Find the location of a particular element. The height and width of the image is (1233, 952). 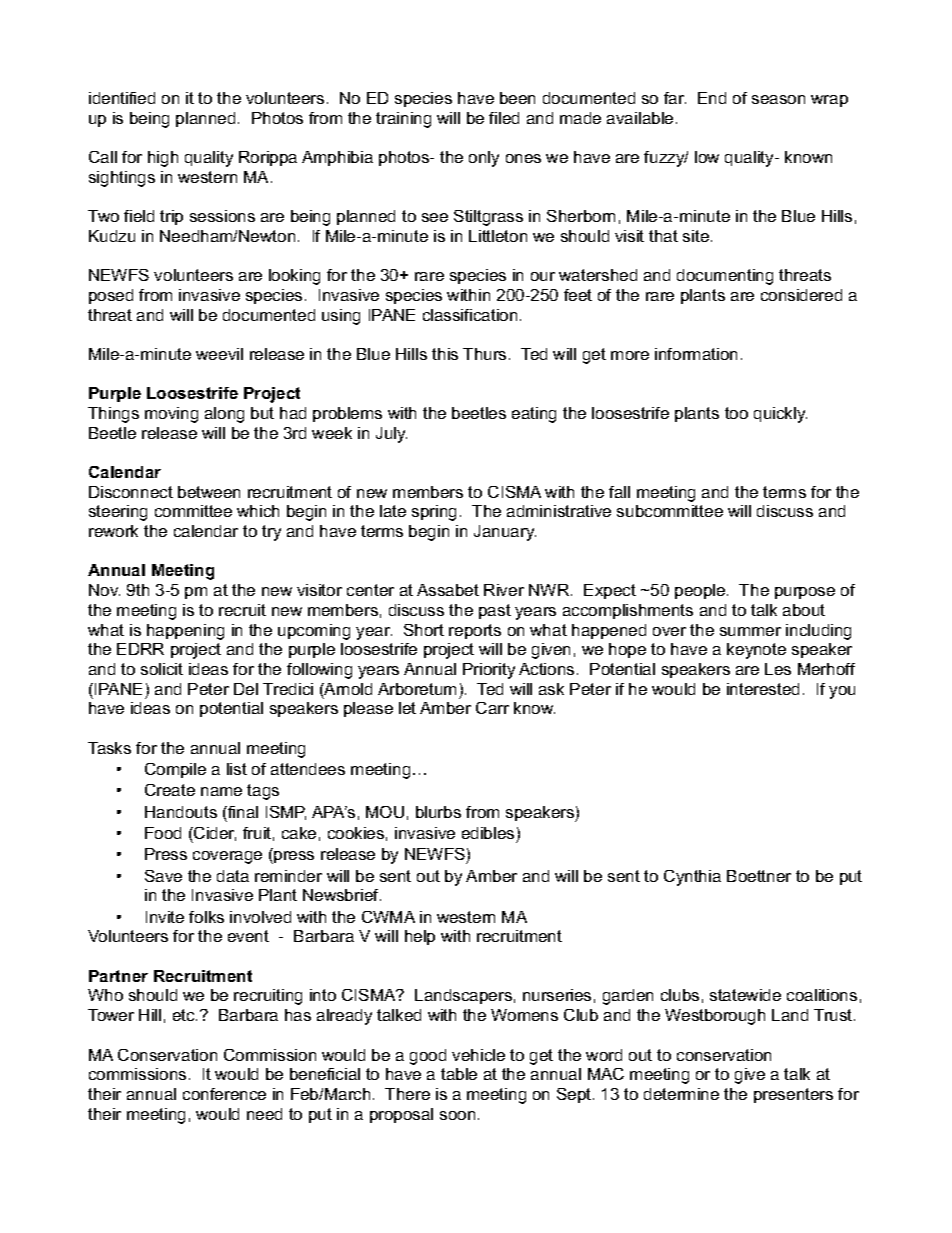

too is located at coordinates (736, 413).
